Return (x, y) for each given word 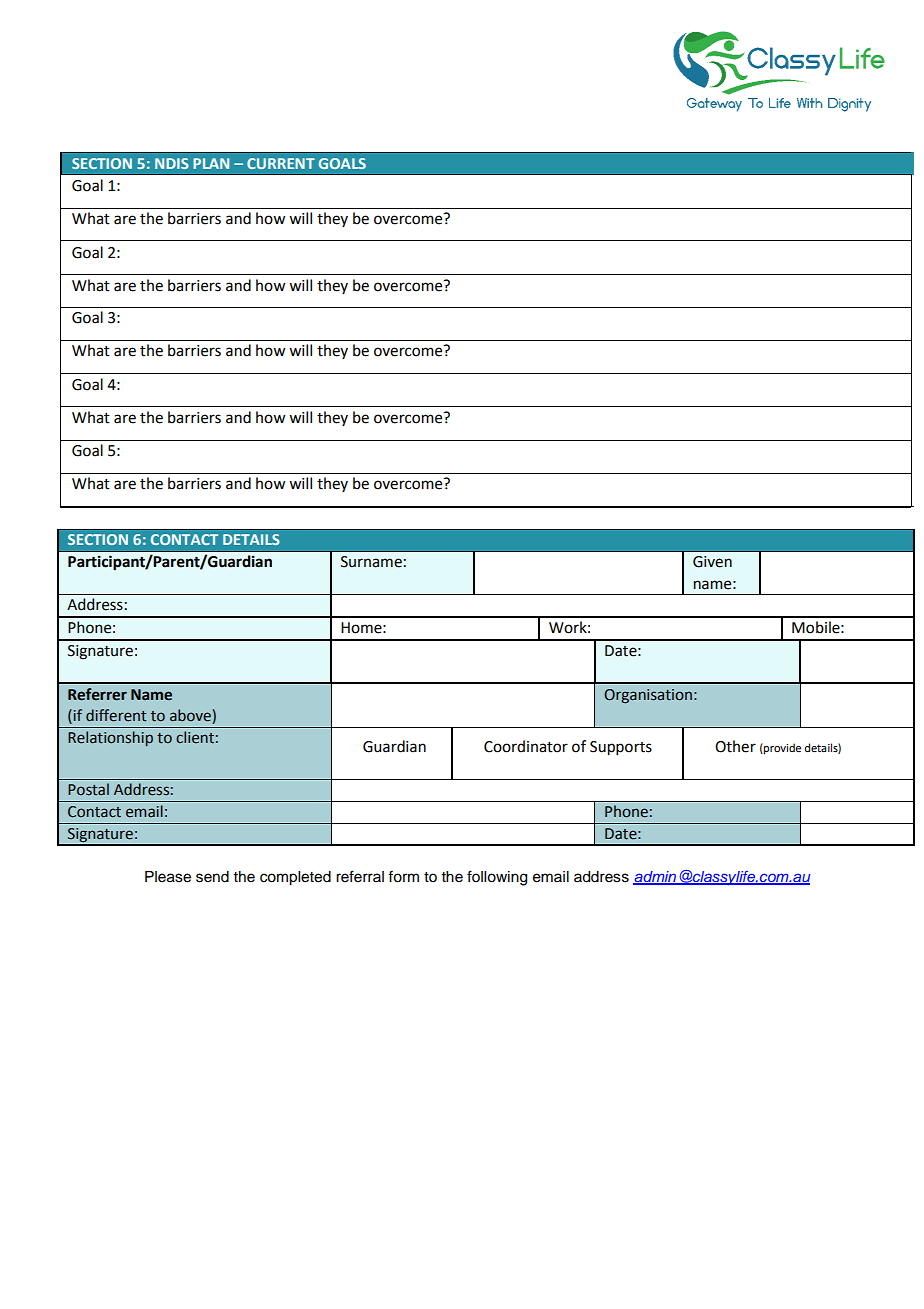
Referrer (97, 694)
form (403, 876)
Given (712, 562)
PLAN (211, 163)
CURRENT (281, 163)
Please (168, 877)
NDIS (172, 163)
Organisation (648, 696)
